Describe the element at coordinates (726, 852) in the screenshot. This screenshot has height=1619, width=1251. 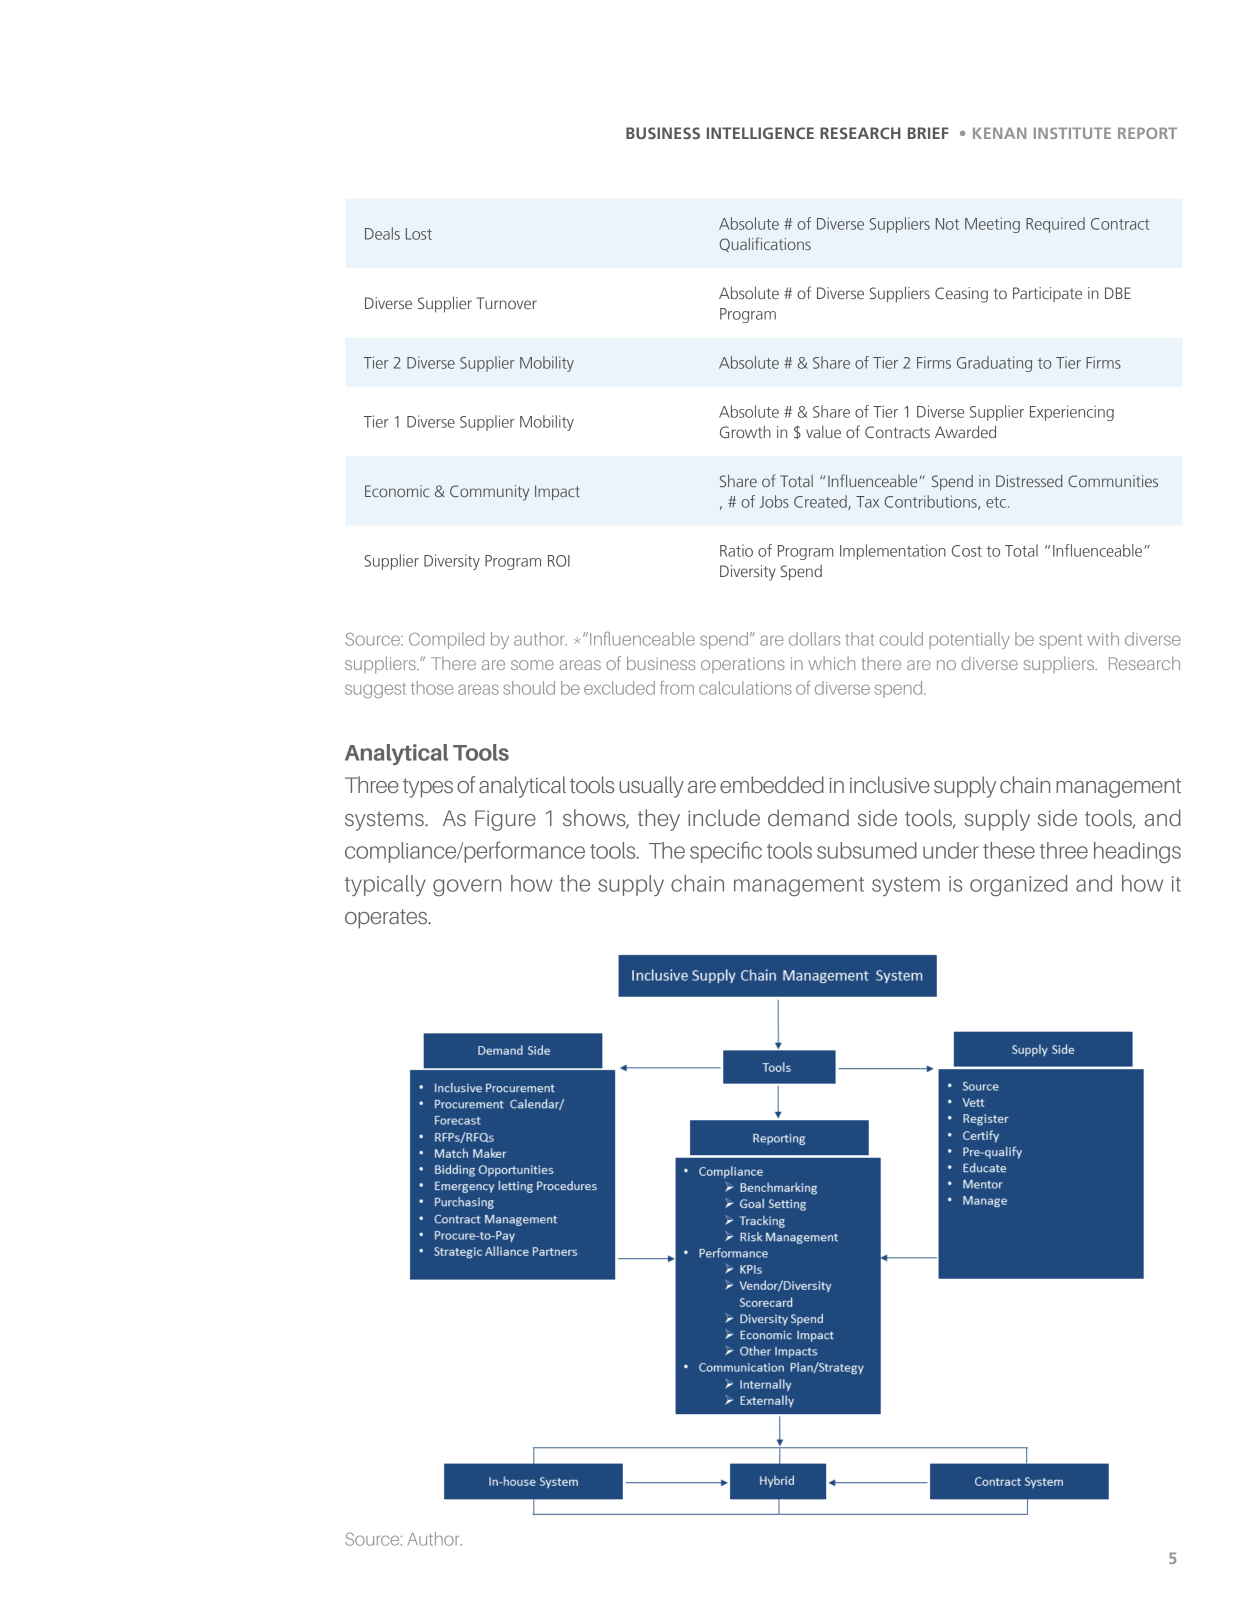
I see `specific` at that location.
